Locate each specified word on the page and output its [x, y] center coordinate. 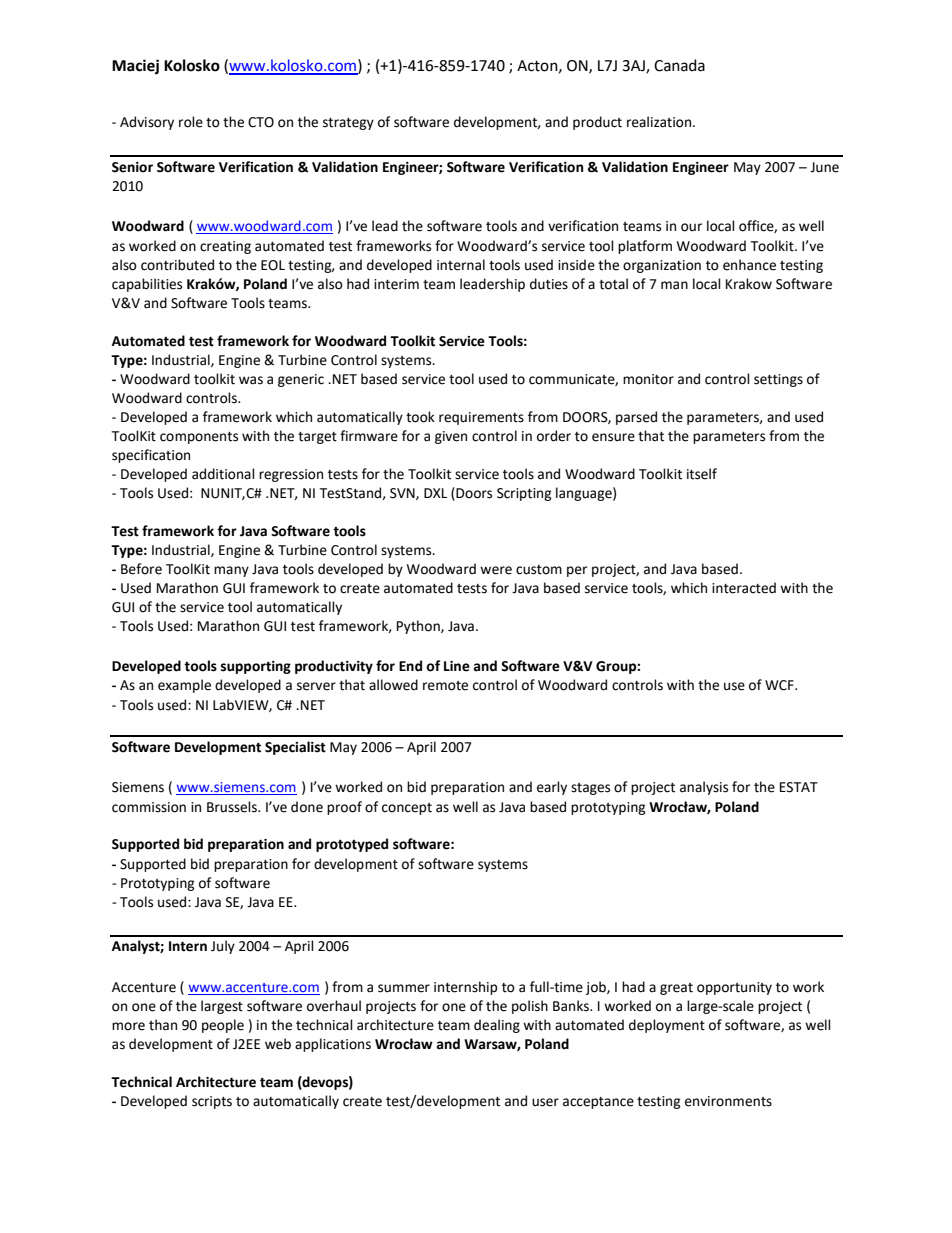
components [199, 438]
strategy [348, 124]
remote [445, 686]
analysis [704, 788]
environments [728, 1101]
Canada [679, 65]
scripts [212, 1102]
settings [778, 380]
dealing [497, 1026]
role [191, 122]
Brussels [233, 807]
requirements [481, 418]
